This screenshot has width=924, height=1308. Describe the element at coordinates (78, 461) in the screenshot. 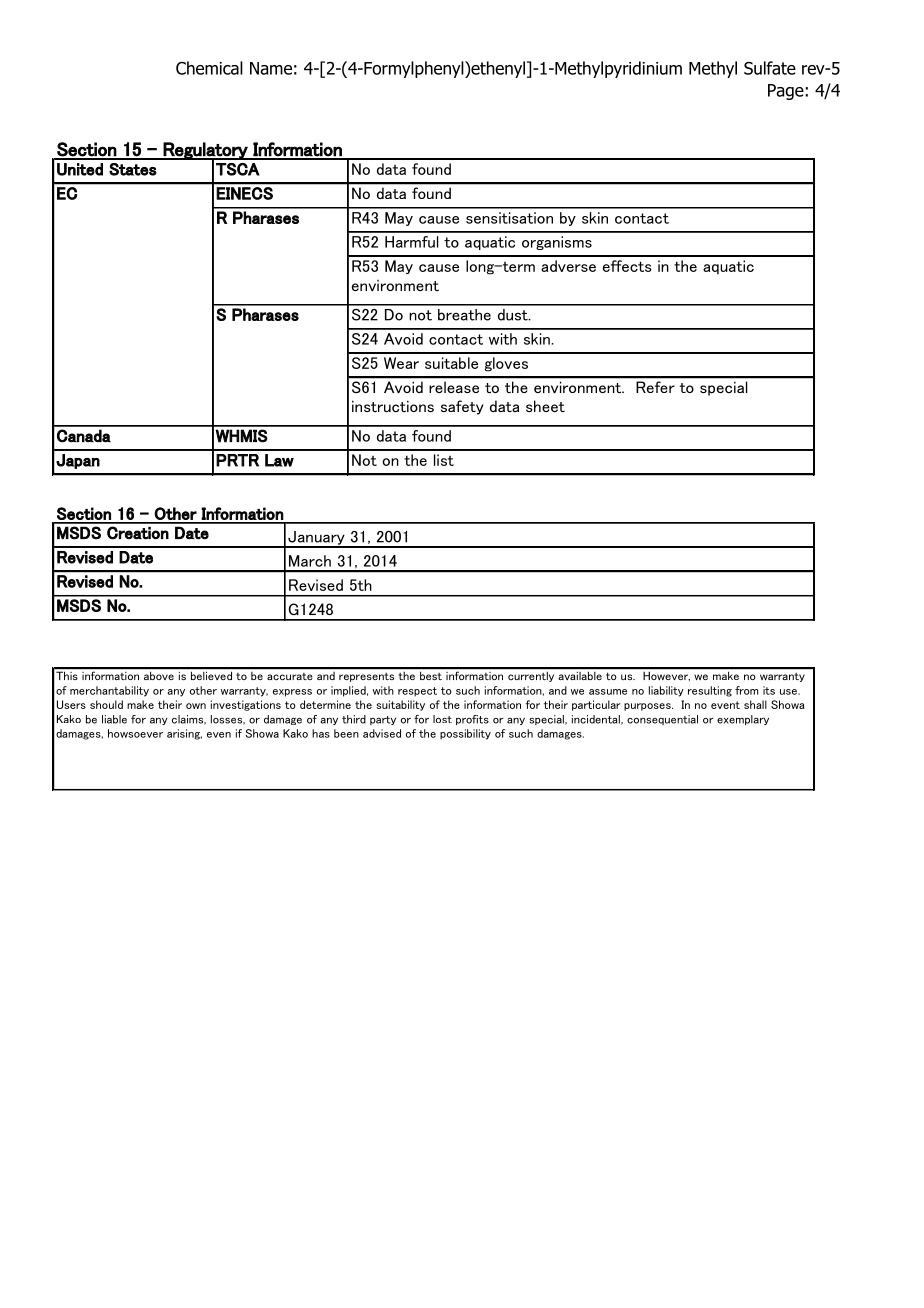

I see `Japan` at that location.
